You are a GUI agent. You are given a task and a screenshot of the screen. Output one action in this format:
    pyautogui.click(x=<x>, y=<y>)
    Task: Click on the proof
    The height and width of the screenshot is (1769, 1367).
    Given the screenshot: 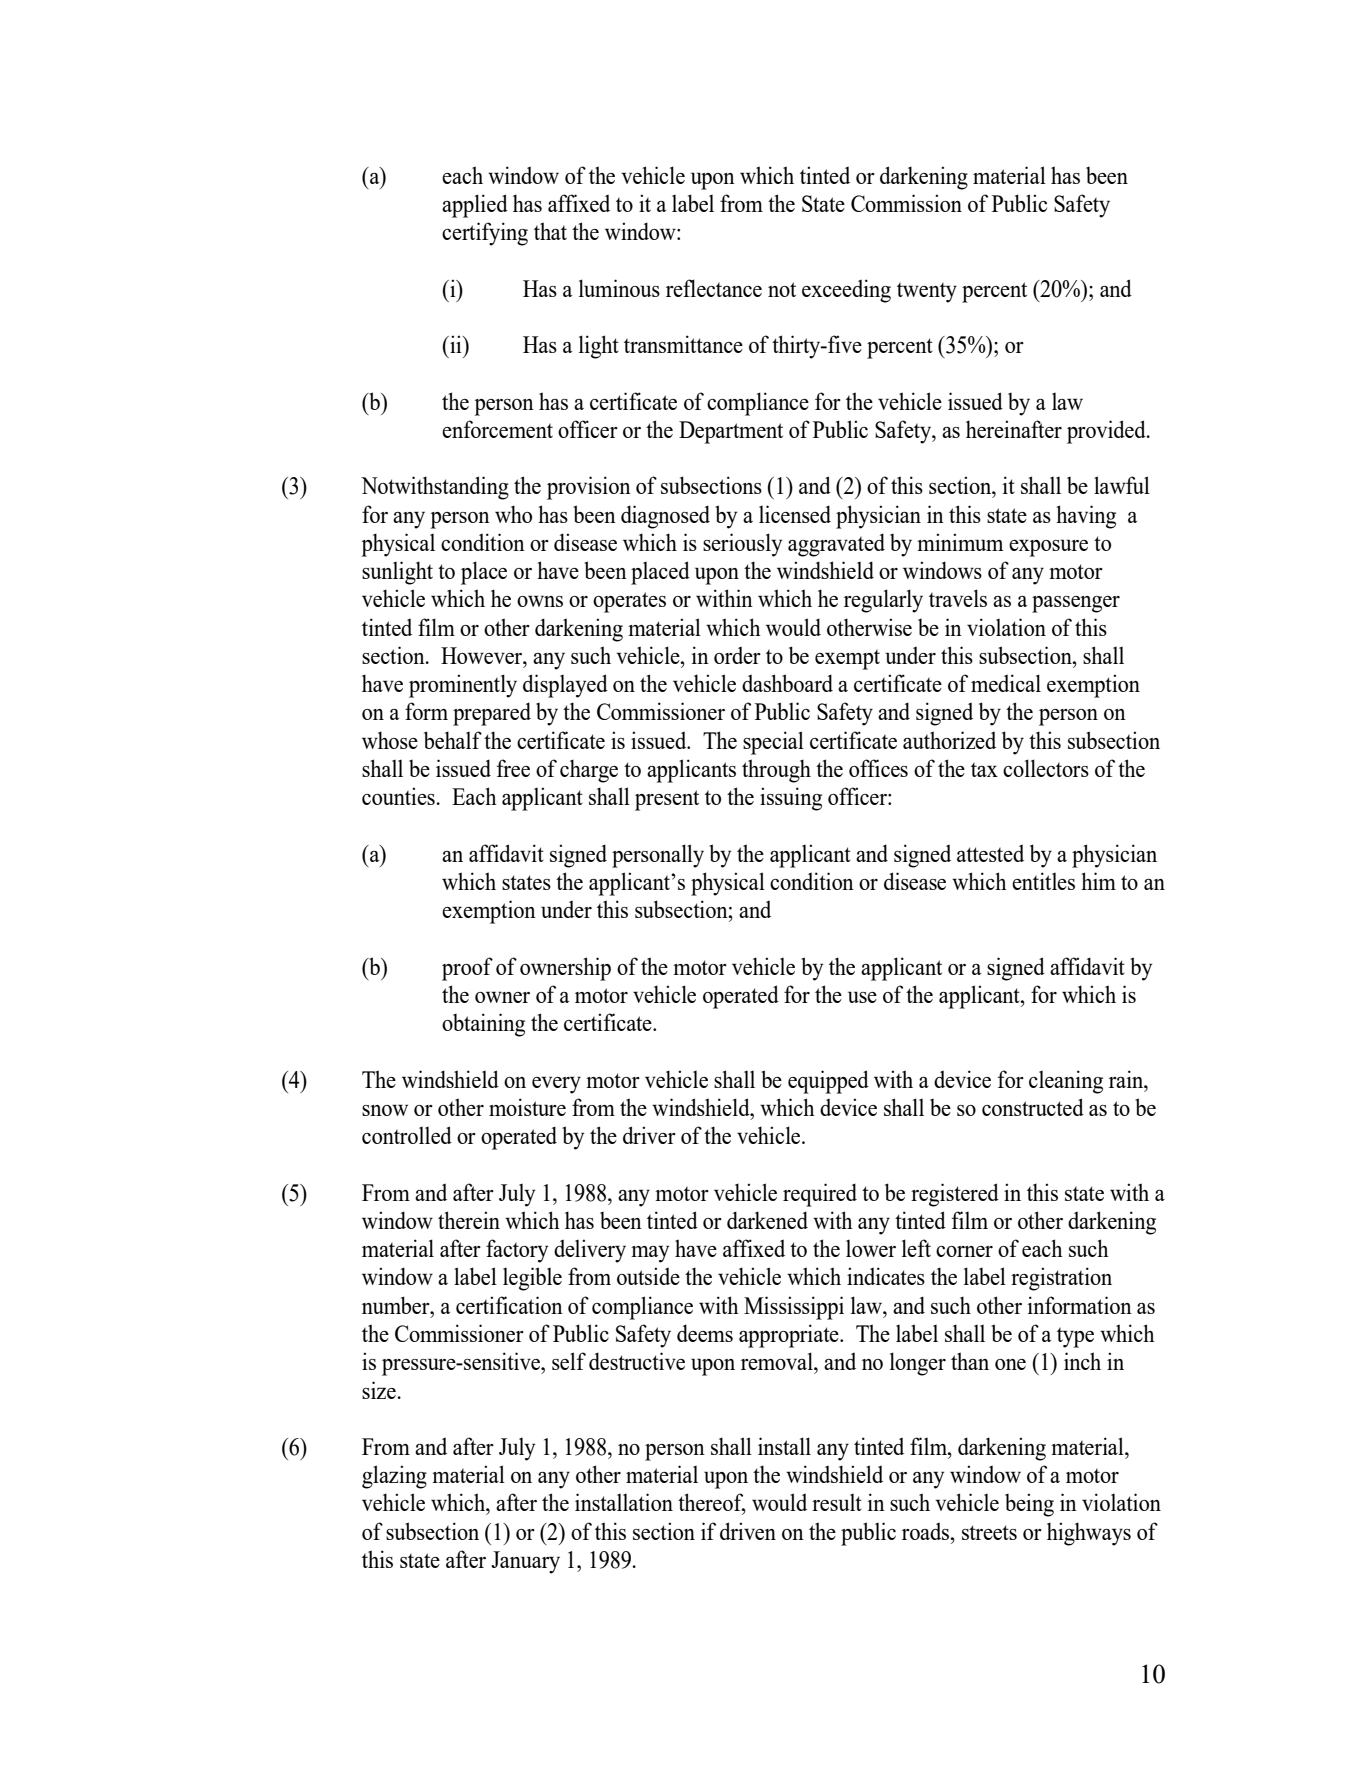 What is the action you would take?
    pyautogui.click(x=467, y=969)
